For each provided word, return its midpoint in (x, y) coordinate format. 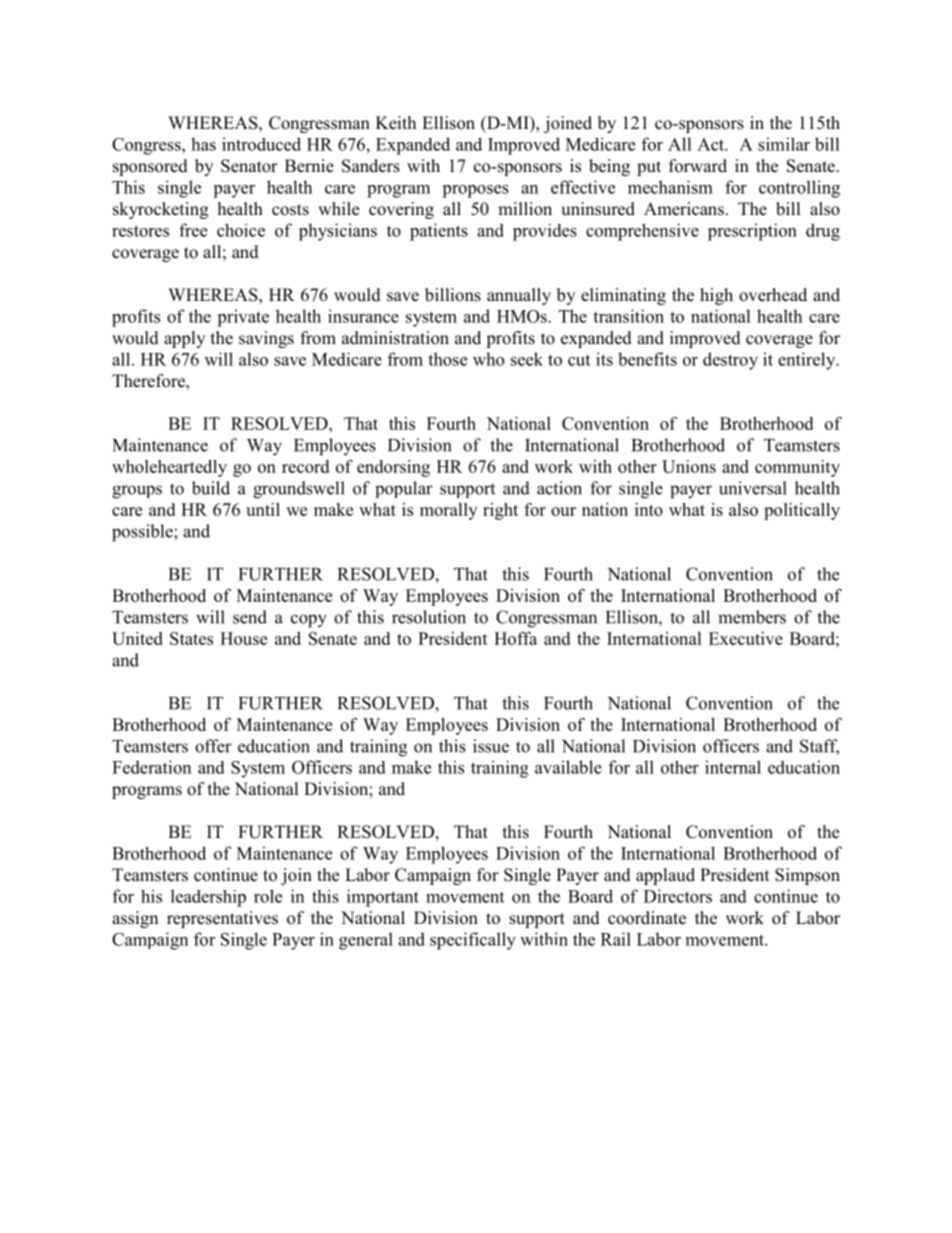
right (500, 511)
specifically (473, 941)
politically (802, 511)
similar (784, 144)
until (263, 509)
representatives (222, 919)
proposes (475, 191)
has (203, 144)
